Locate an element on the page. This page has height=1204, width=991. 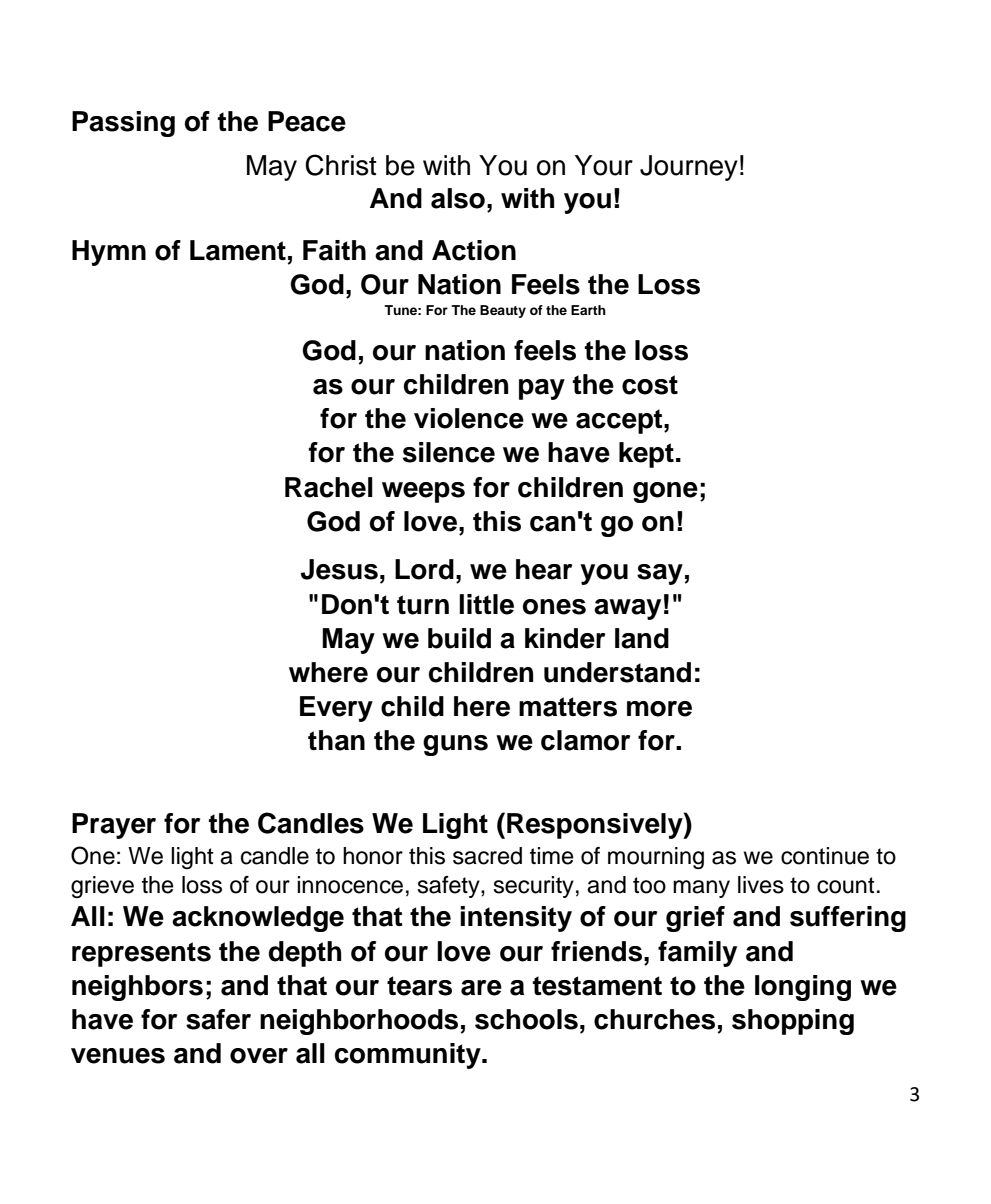
sacred is located at coordinates (487, 856).
